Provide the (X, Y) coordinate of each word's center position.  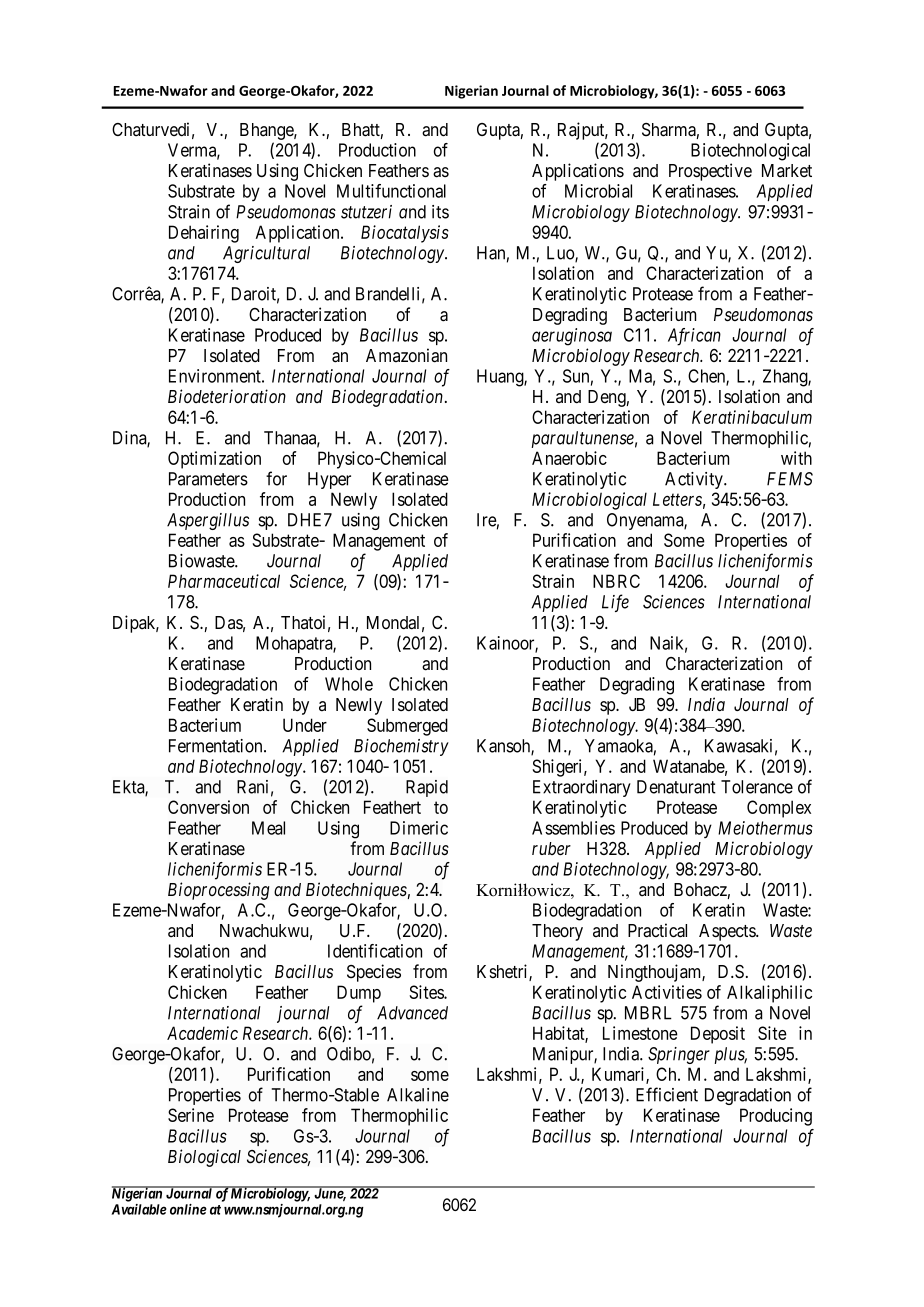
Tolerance (757, 787)
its (440, 212)
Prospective (710, 172)
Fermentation (217, 746)
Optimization (214, 460)
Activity (695, 480)
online (188, 1209)
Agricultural (266, 254)
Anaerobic (569, 458)
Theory (557, 932)
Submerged (407, 727)
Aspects (728, 932)
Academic (202, 1033)
